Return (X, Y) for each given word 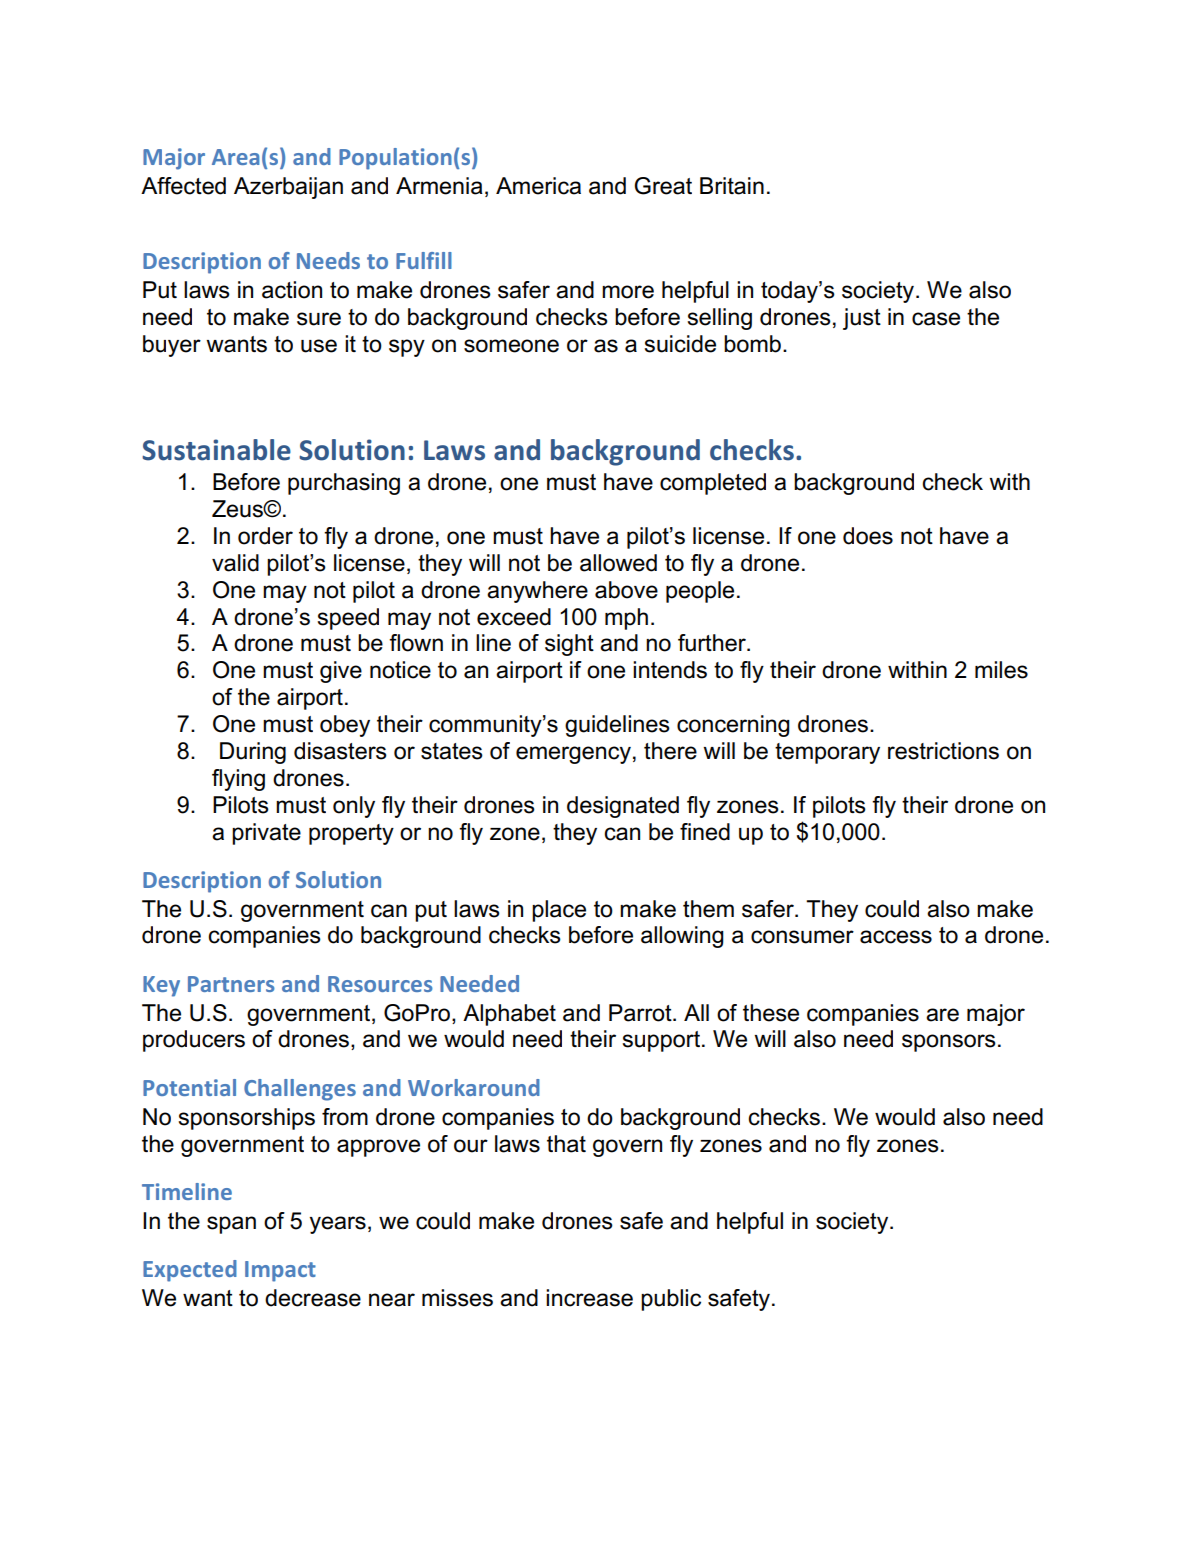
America (538, 186)
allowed (618, 563)
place (559, 911)
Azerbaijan (288, 188)
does (868, 536)
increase (589, 1298)
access (896, 937)
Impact (280, 1271)
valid (235, 563)
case (936, 319)
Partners (231, 984)
